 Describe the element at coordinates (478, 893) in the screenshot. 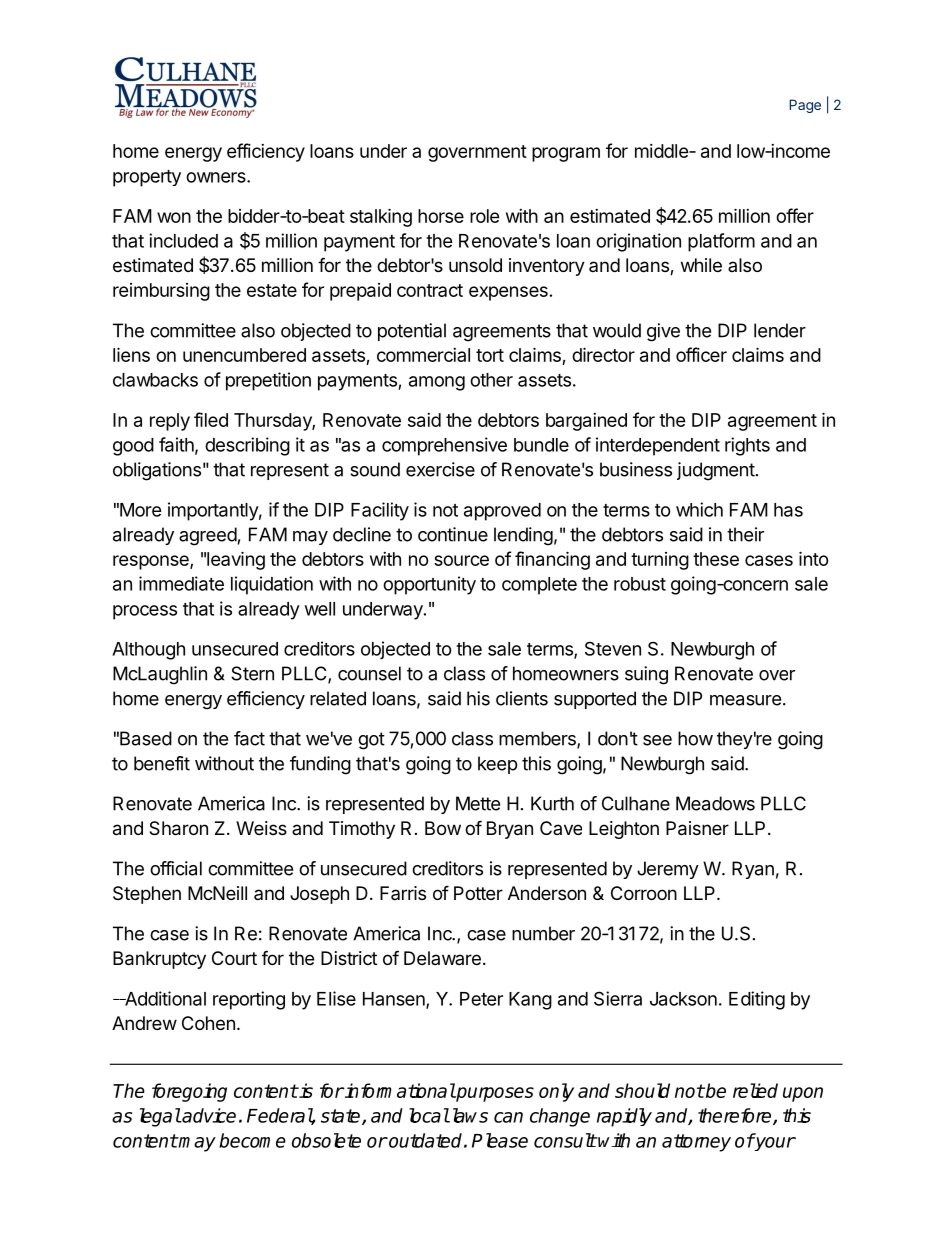

I see `Potter` at that location.
